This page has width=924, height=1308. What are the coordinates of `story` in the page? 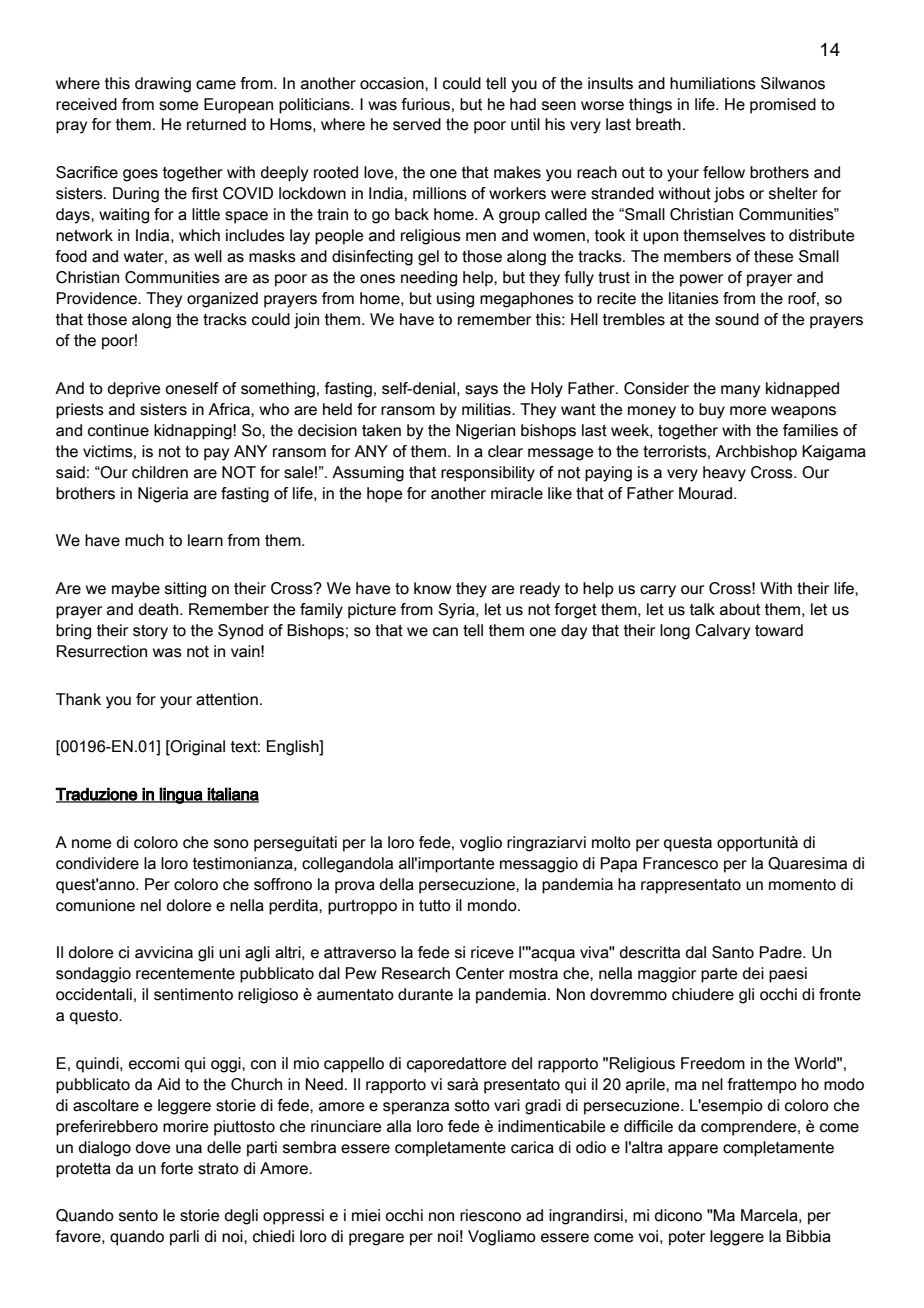 It's located at (150, 632).
